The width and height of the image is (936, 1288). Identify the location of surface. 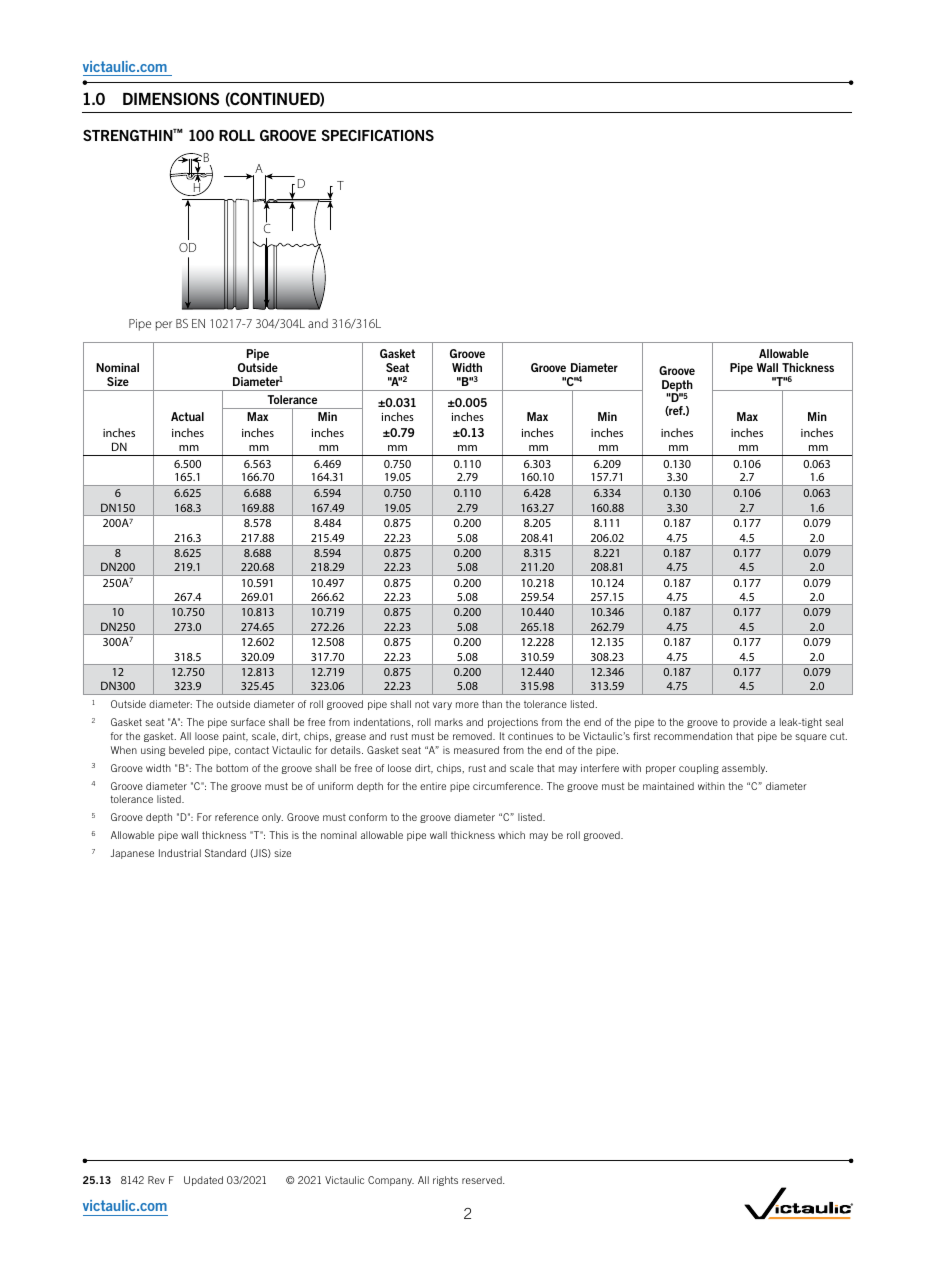
(248, 722).
